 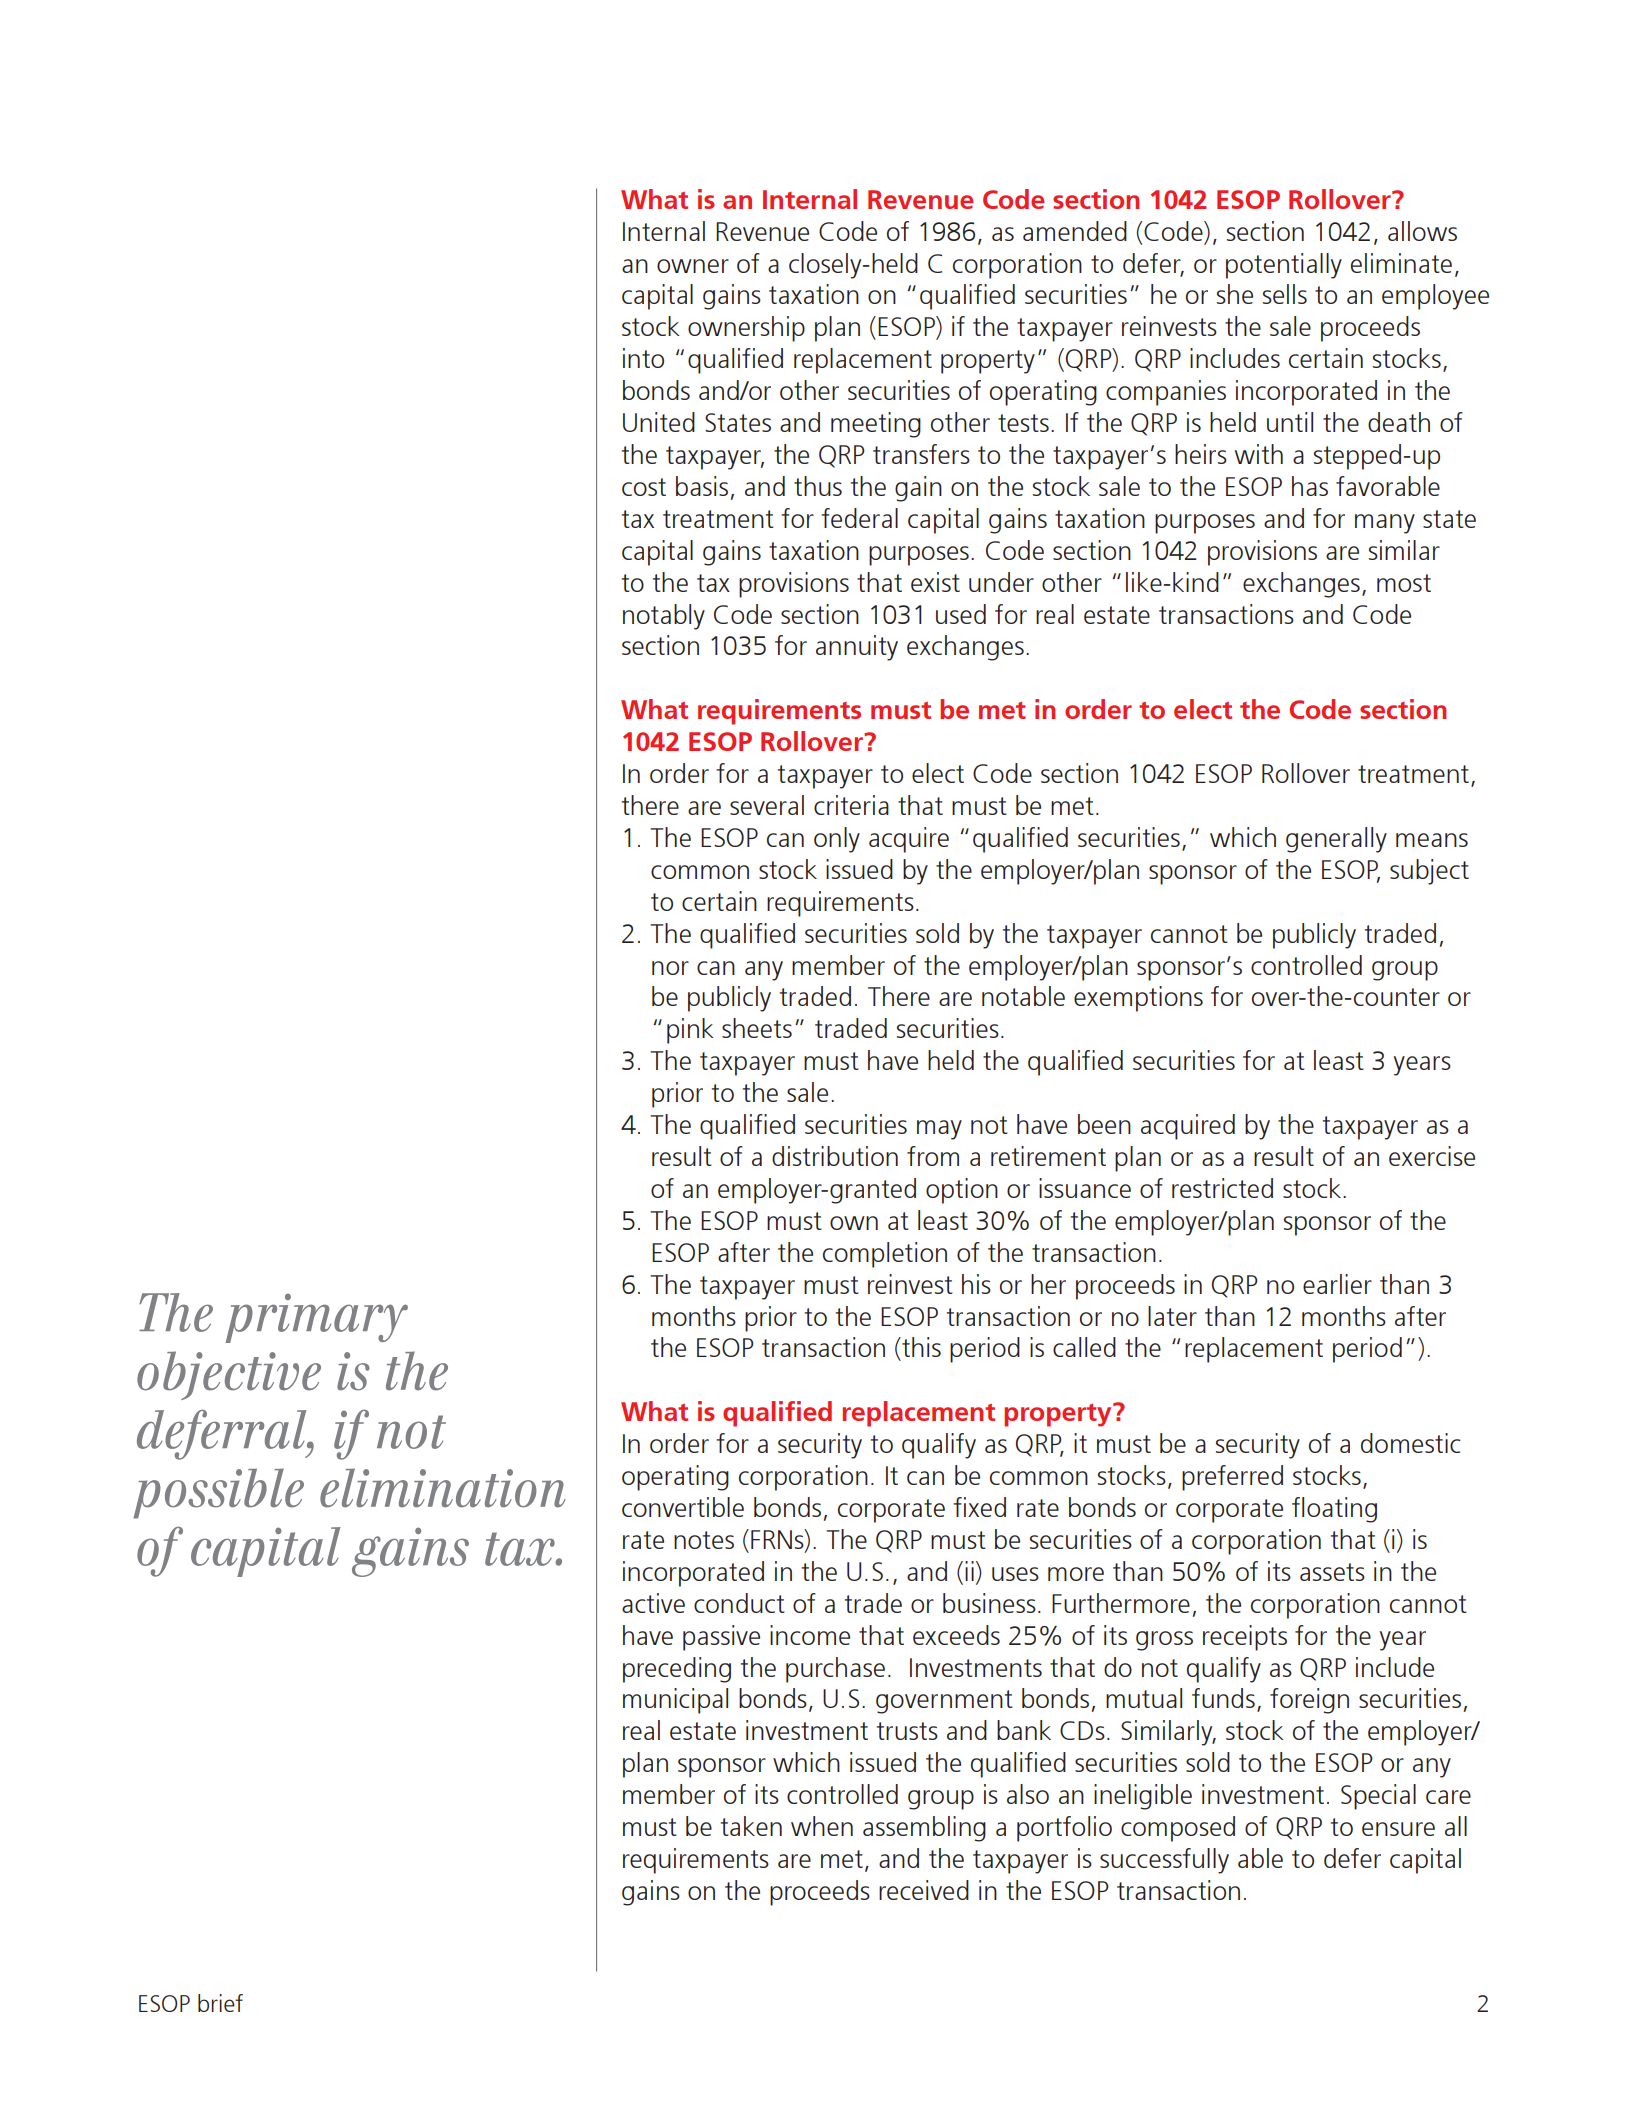 What do you see at coordinates (670, 968) in the document?
I see `nor` at bounding box center [670, 968].
